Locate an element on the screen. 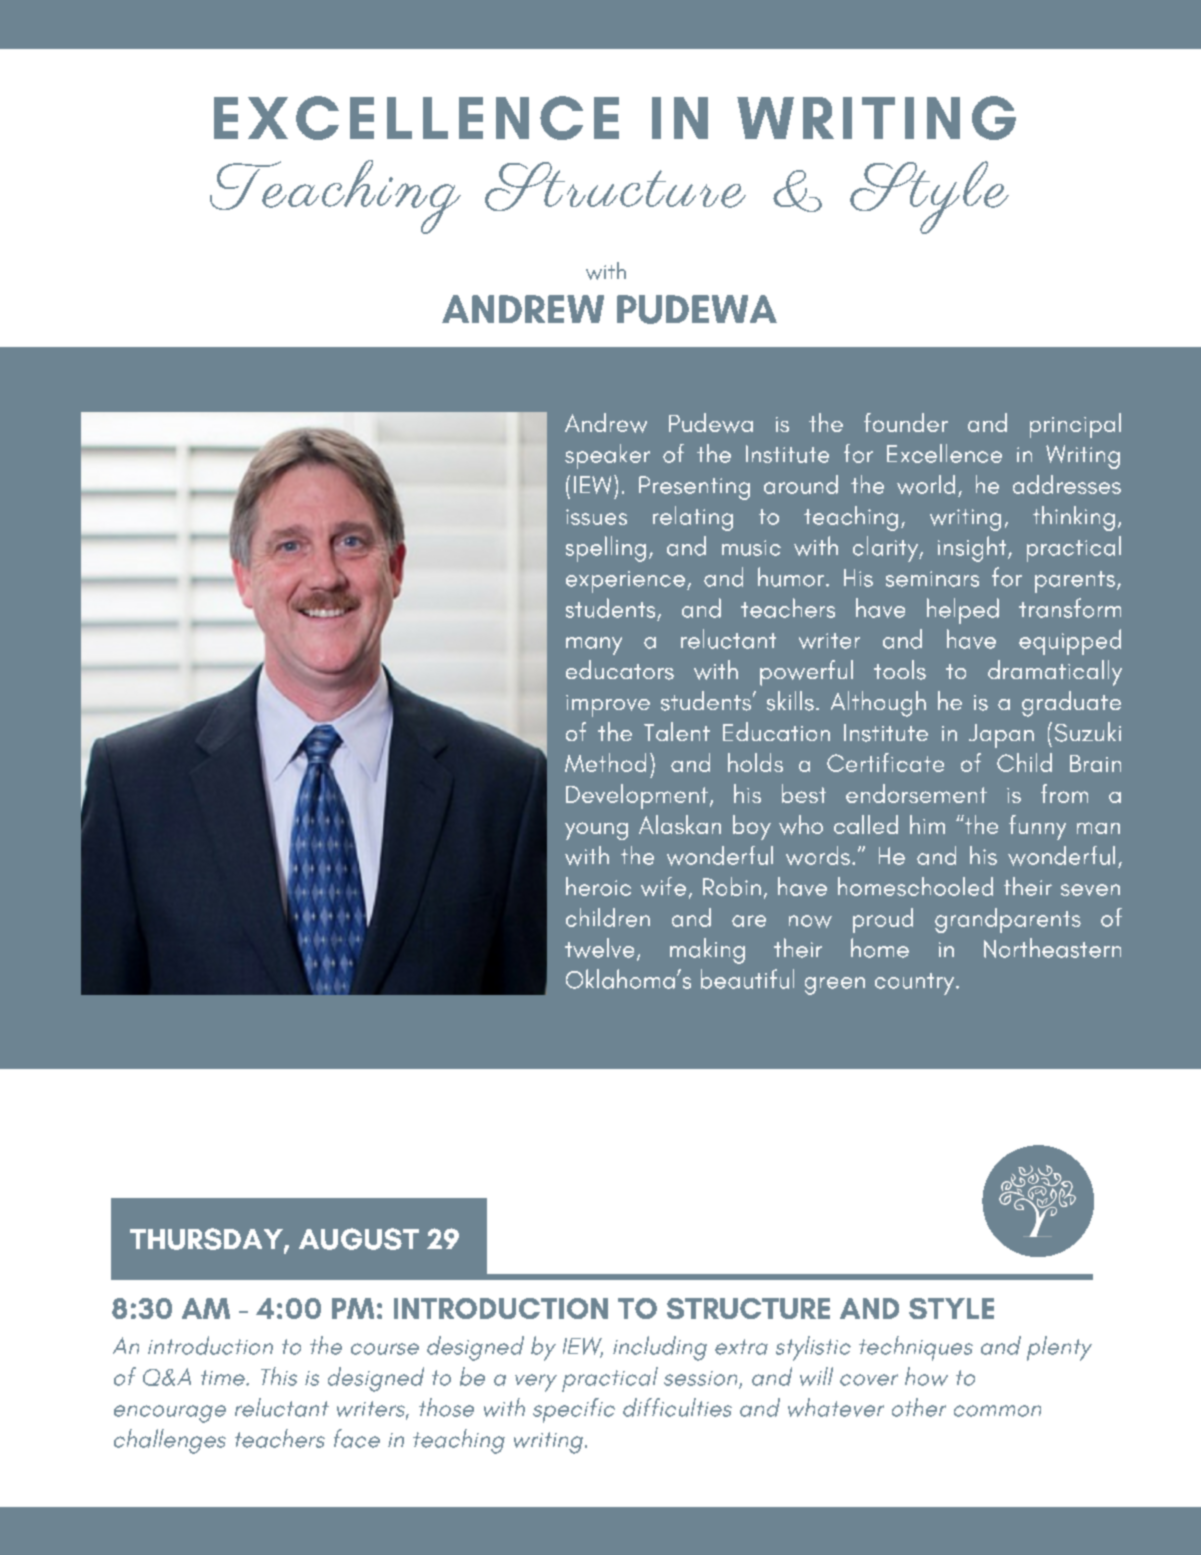 The height and width of the screenshot is (1555, 1201). world is located at coordinates (926, 485).
